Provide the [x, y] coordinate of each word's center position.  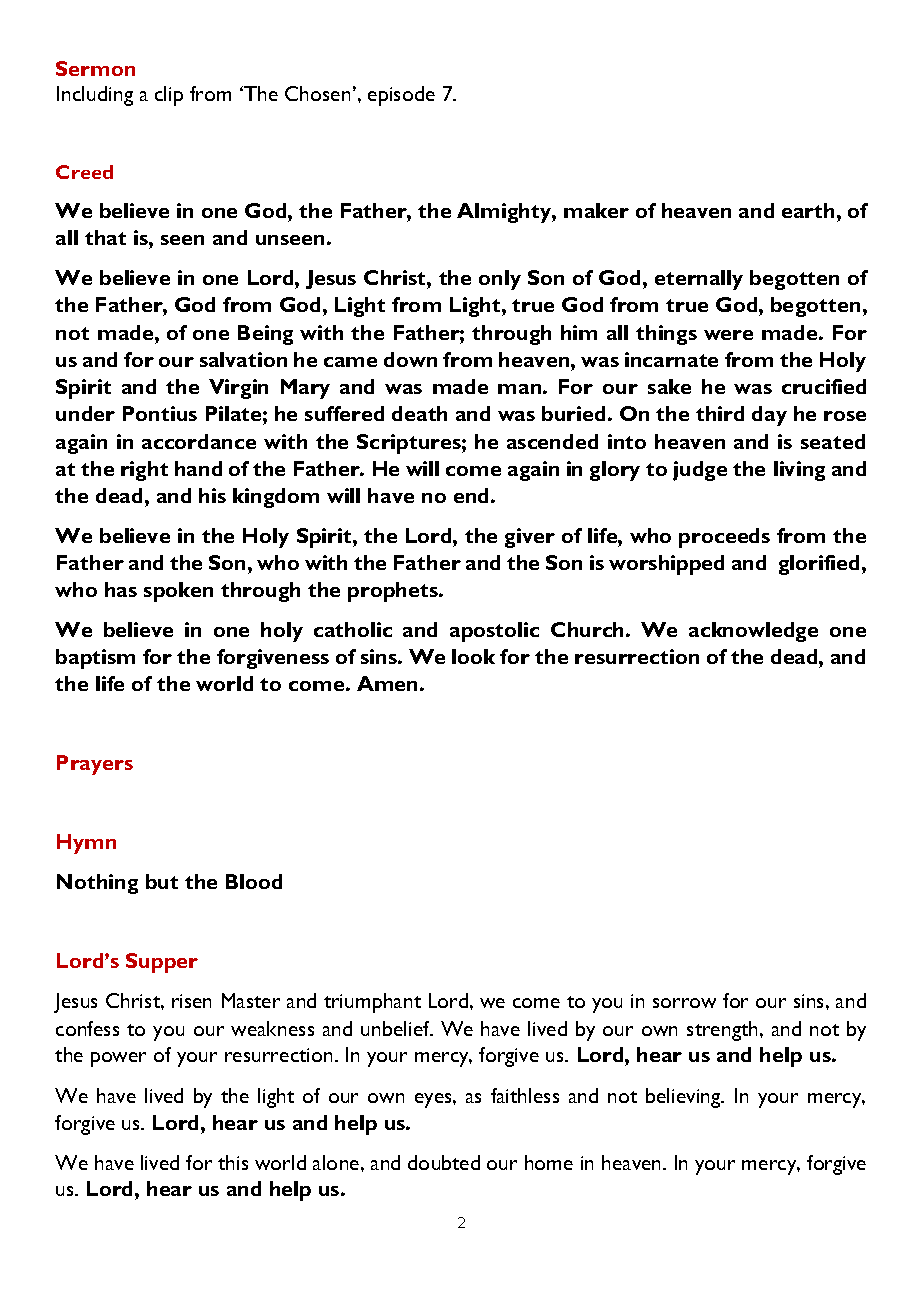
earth [808, 210]
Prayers [95, 765]
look [473, 656]
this [233, 1162]
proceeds [724, 538]
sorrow [684, 1003]
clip [169, 96]
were [728, 335]
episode [401, 96]
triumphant [372, 1003]
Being [265, 335]
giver [530, 538]
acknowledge [753, 632]
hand [198, 468]
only [500, 280]
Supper [162, 963]
